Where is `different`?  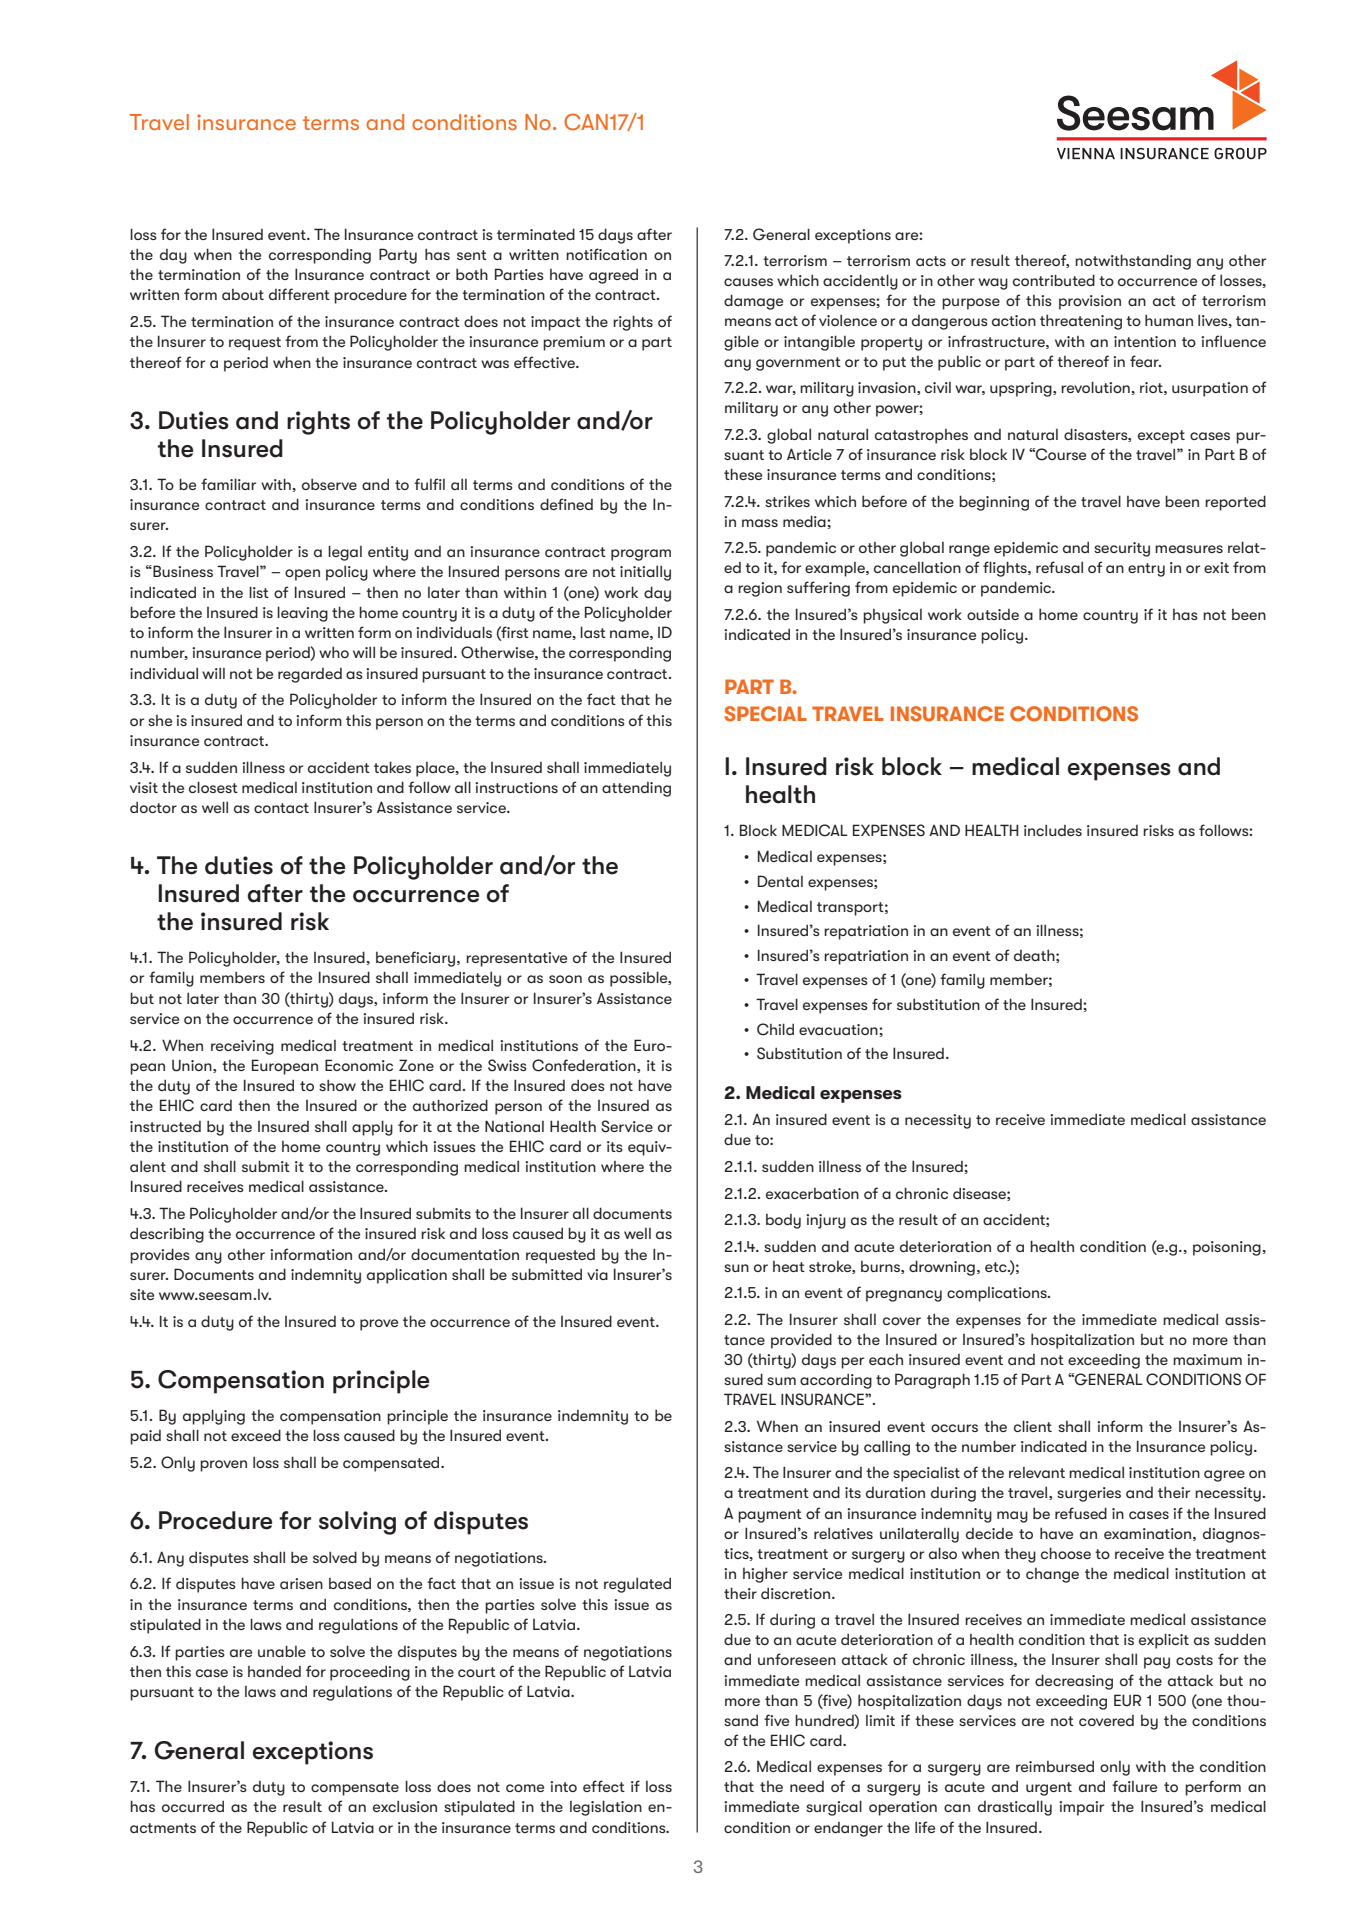
different is located at coordinates (299, 294).
